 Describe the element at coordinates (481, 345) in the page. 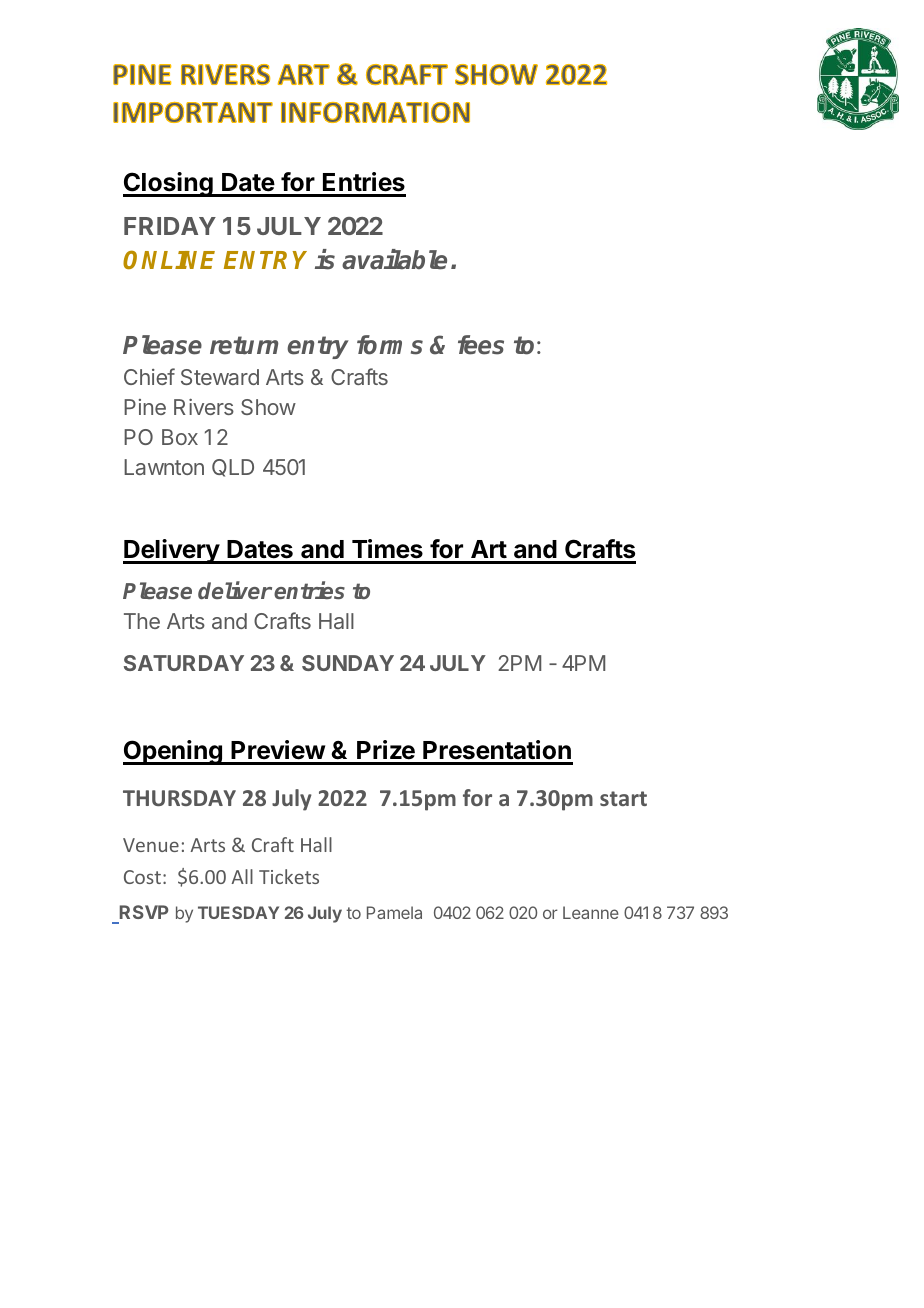

I see `fees` at that location.
